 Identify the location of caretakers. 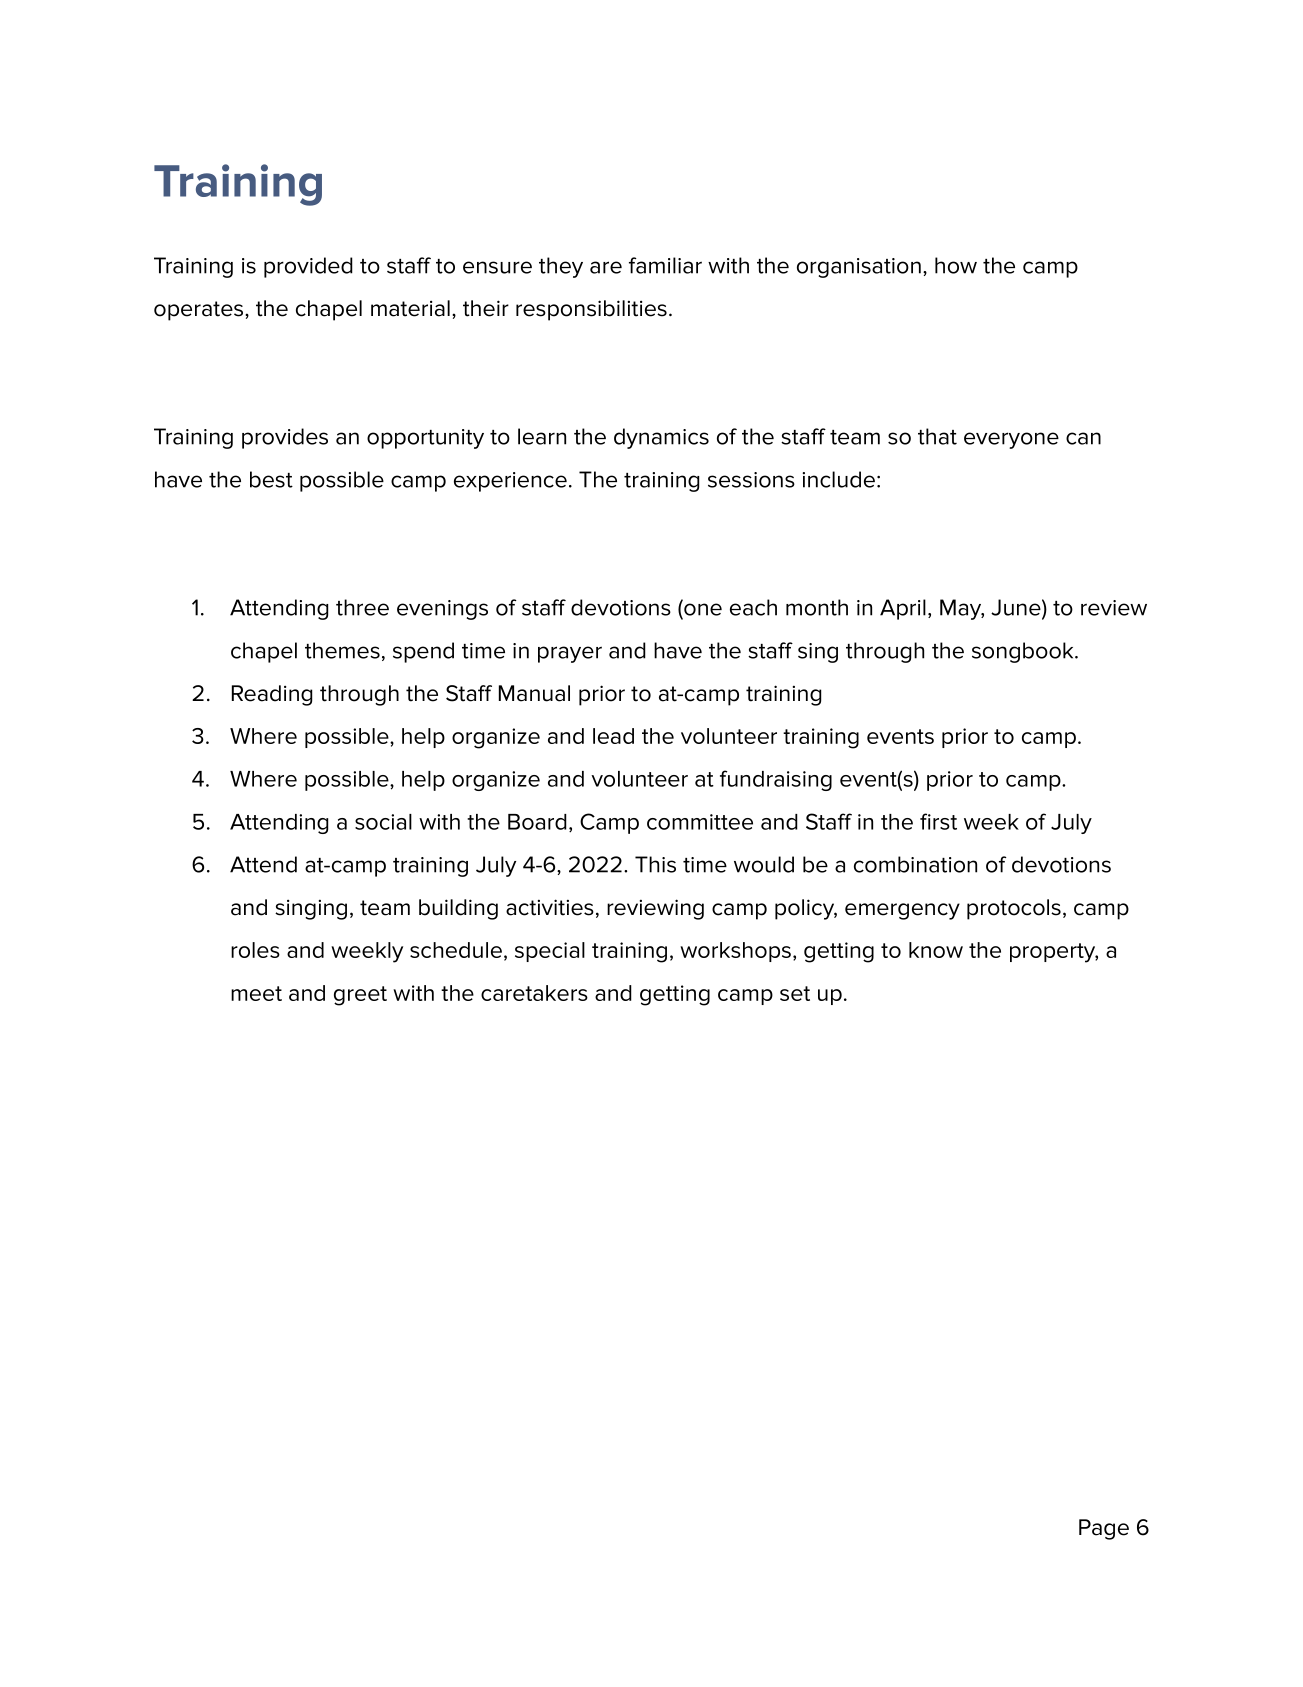
(534, 993).
